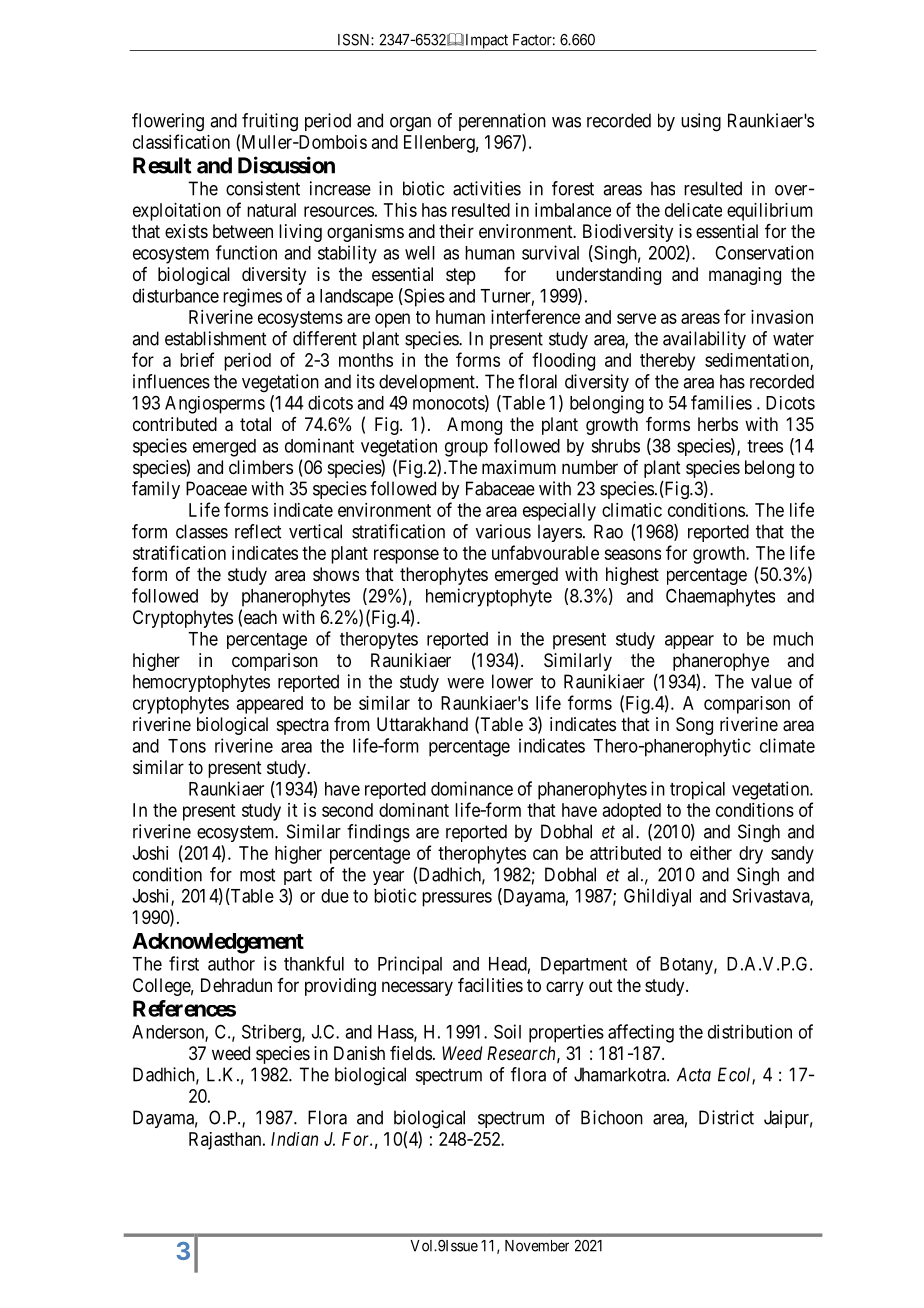 This image has height=1308, width=924. What do you see at coordinates (226, 1141) in the image?
I see `Rajasthan` at bounding box center [226, 1141].
